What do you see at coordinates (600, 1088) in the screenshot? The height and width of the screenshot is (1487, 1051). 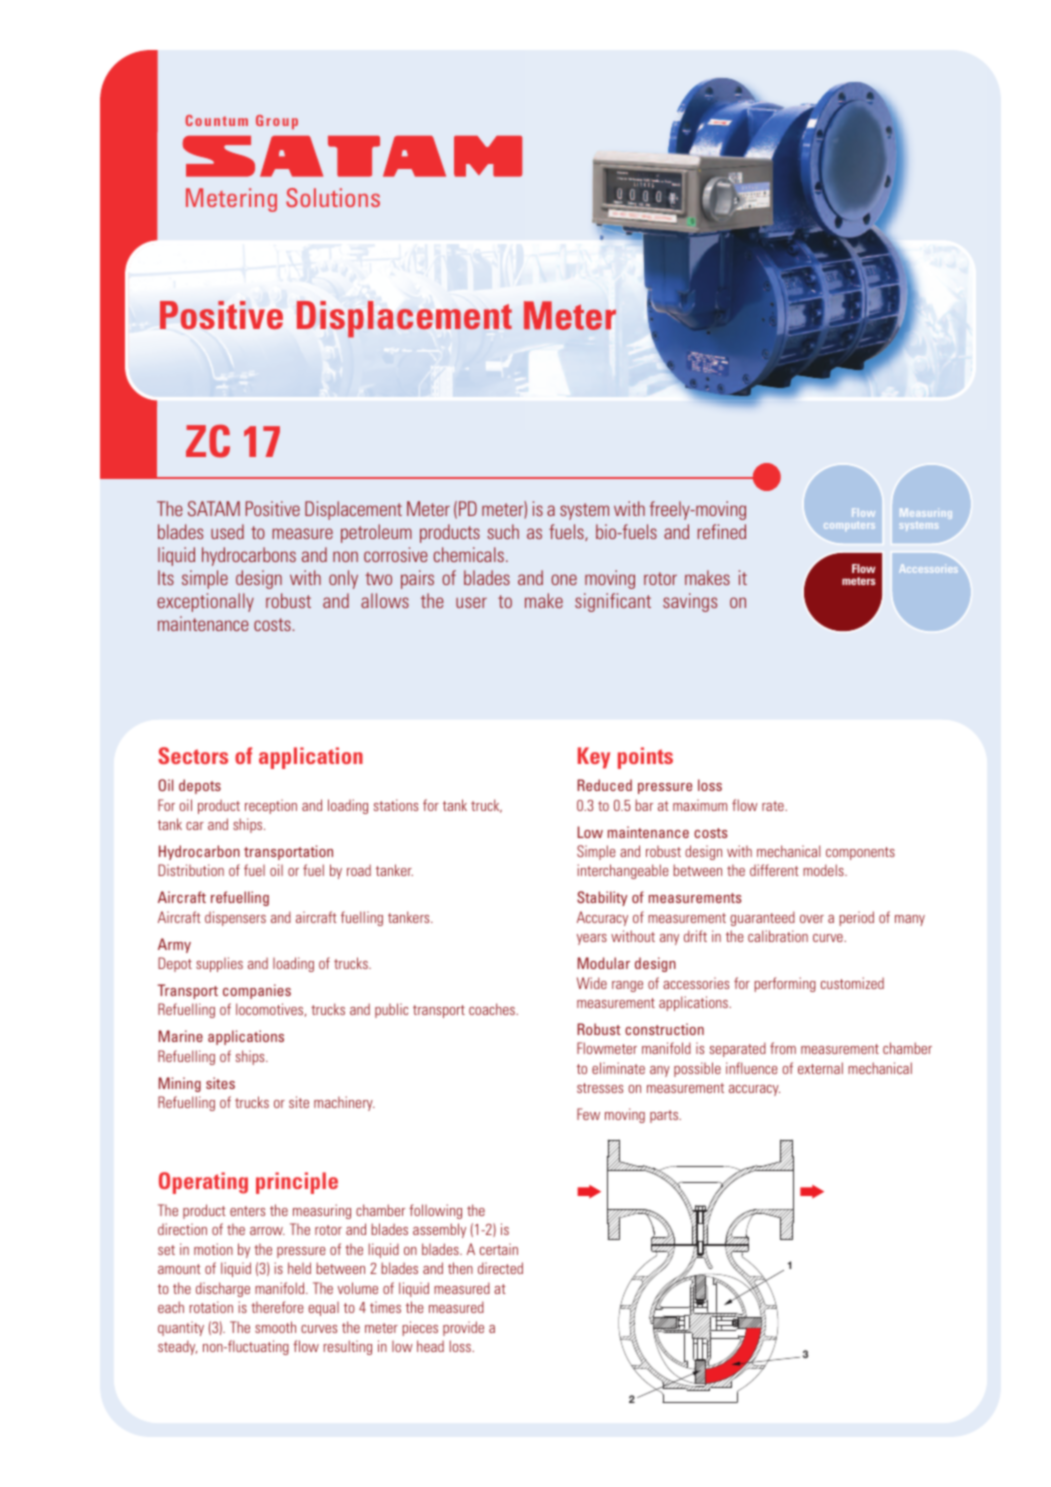 I see `stresses` at bounding box center [600, 1088].
